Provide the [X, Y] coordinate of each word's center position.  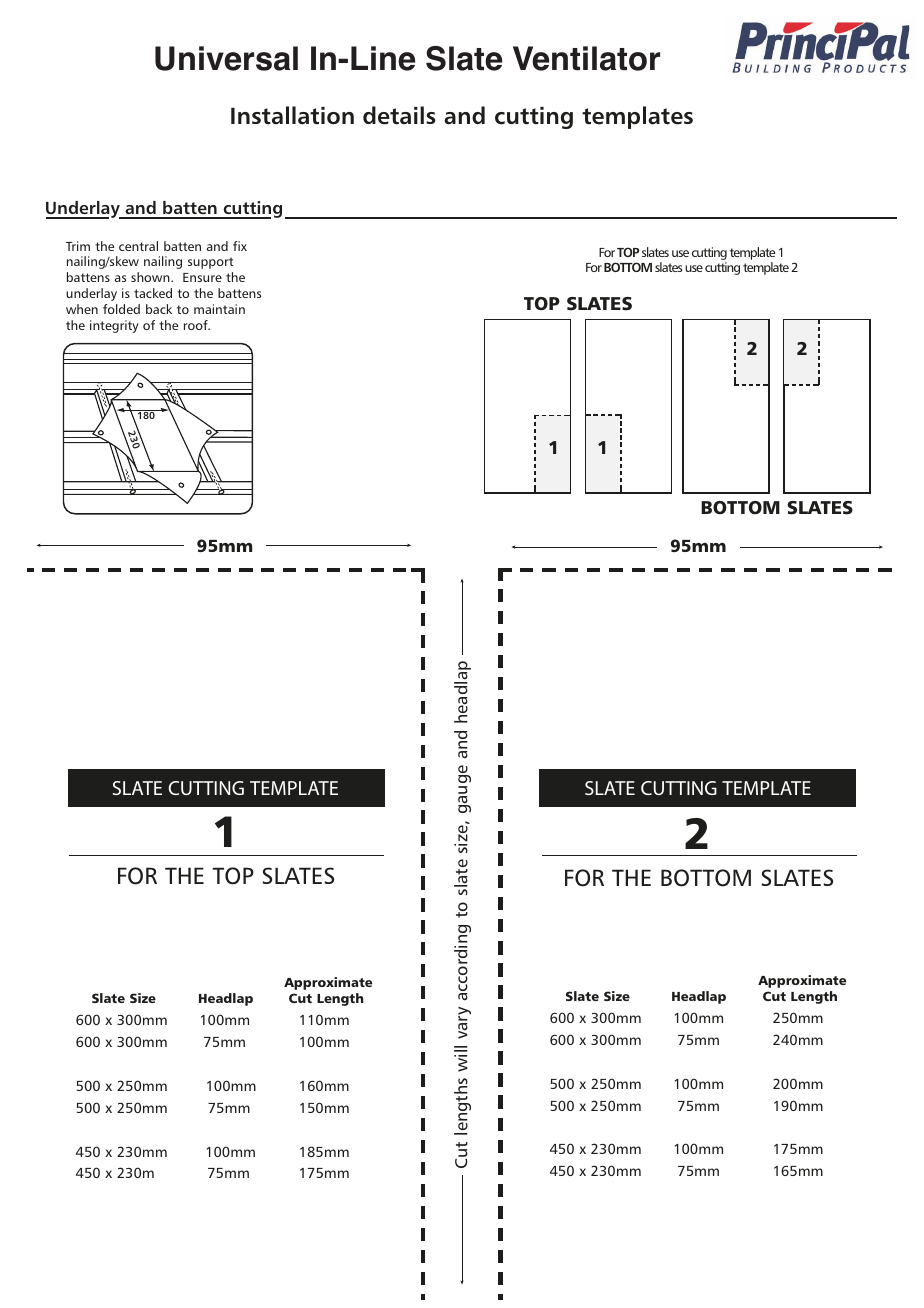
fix [240, 246]
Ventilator [586, 58]
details [399, 115]
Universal [226, 58]
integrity [114, 326]
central [138, 246]
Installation [292, 115]
